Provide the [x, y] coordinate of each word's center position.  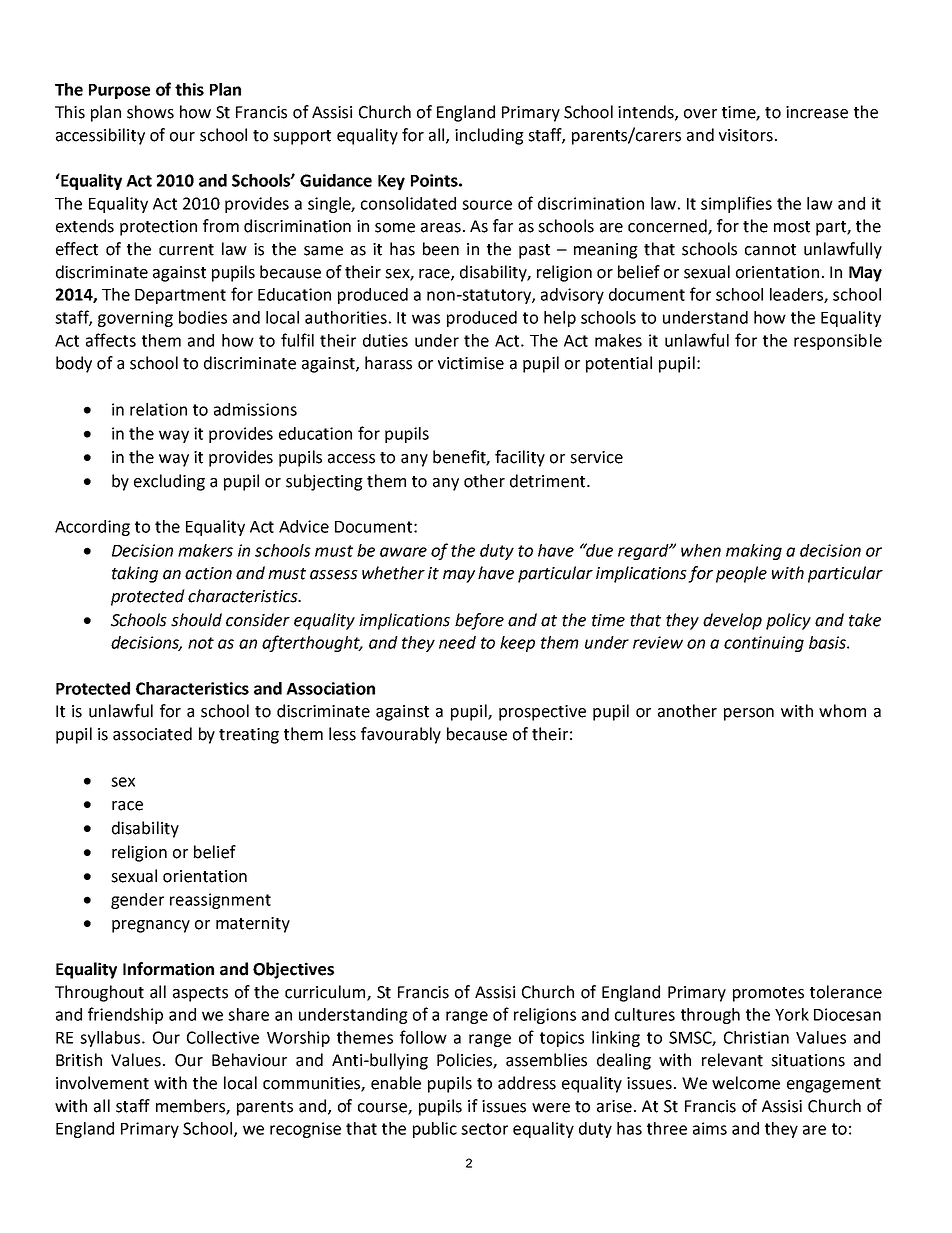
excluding [169, 482]
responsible [838, 342]
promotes [768, 994]
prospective [542, 713]
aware [403, 552]
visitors [746, 135]
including [489, 136]
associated [152, 734]
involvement [102, 1083]
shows [150, 112]
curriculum [326, 992]
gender [137, 901]
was [426, 319]
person [749, 714]
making [754, 552]
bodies [203, 317]
